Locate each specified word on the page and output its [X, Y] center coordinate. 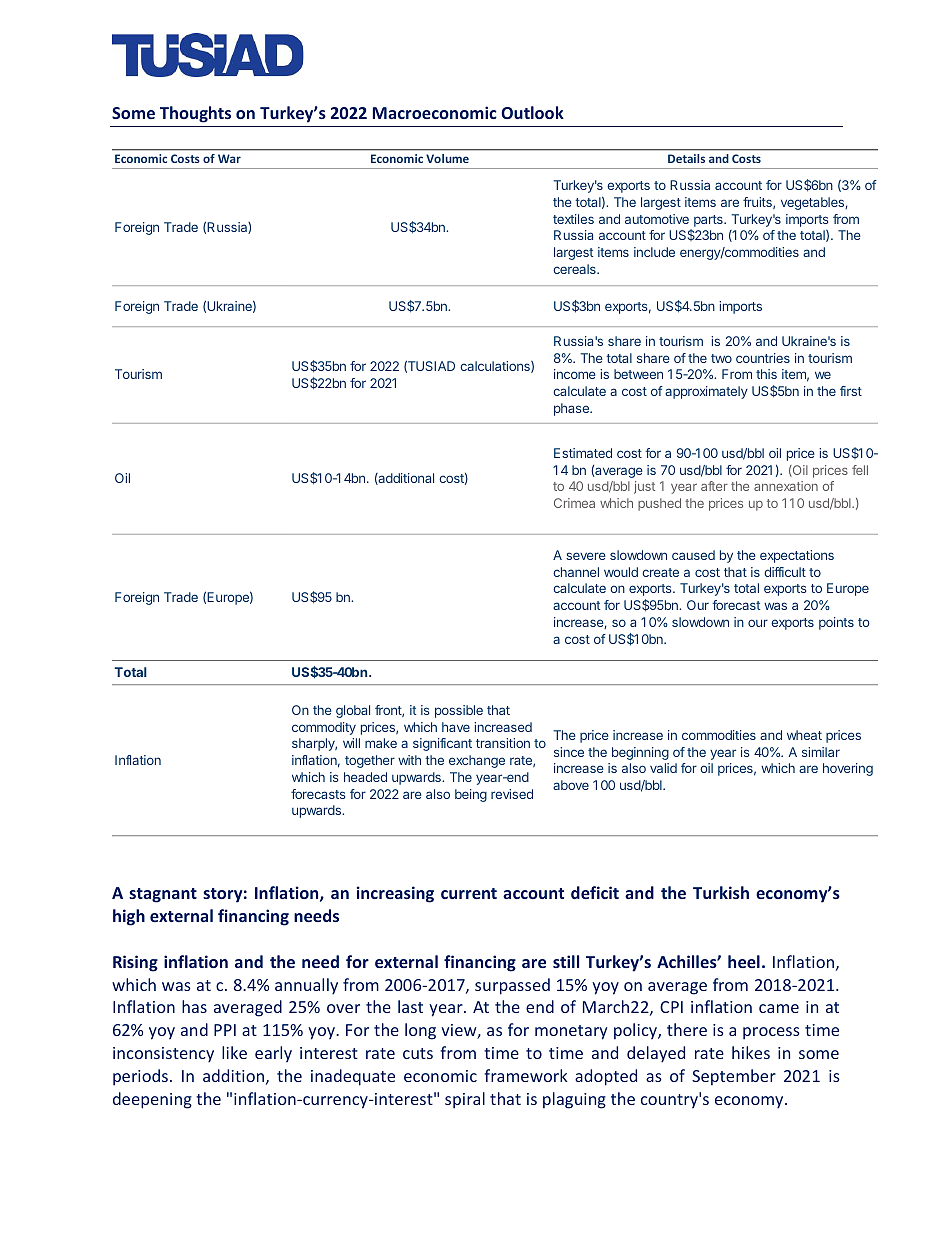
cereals [575, 269]
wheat [804, 735]
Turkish [721, 892]
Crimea [574, 503]
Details [686, 158]
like [234, 1052]
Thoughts [195, 114]
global [353, 711]
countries [763, 358]
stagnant [163, 895]
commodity [324, 728]
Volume [447, 158]
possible [459, 711]
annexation [786, 486]
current [469, 893]
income [575, 374]
